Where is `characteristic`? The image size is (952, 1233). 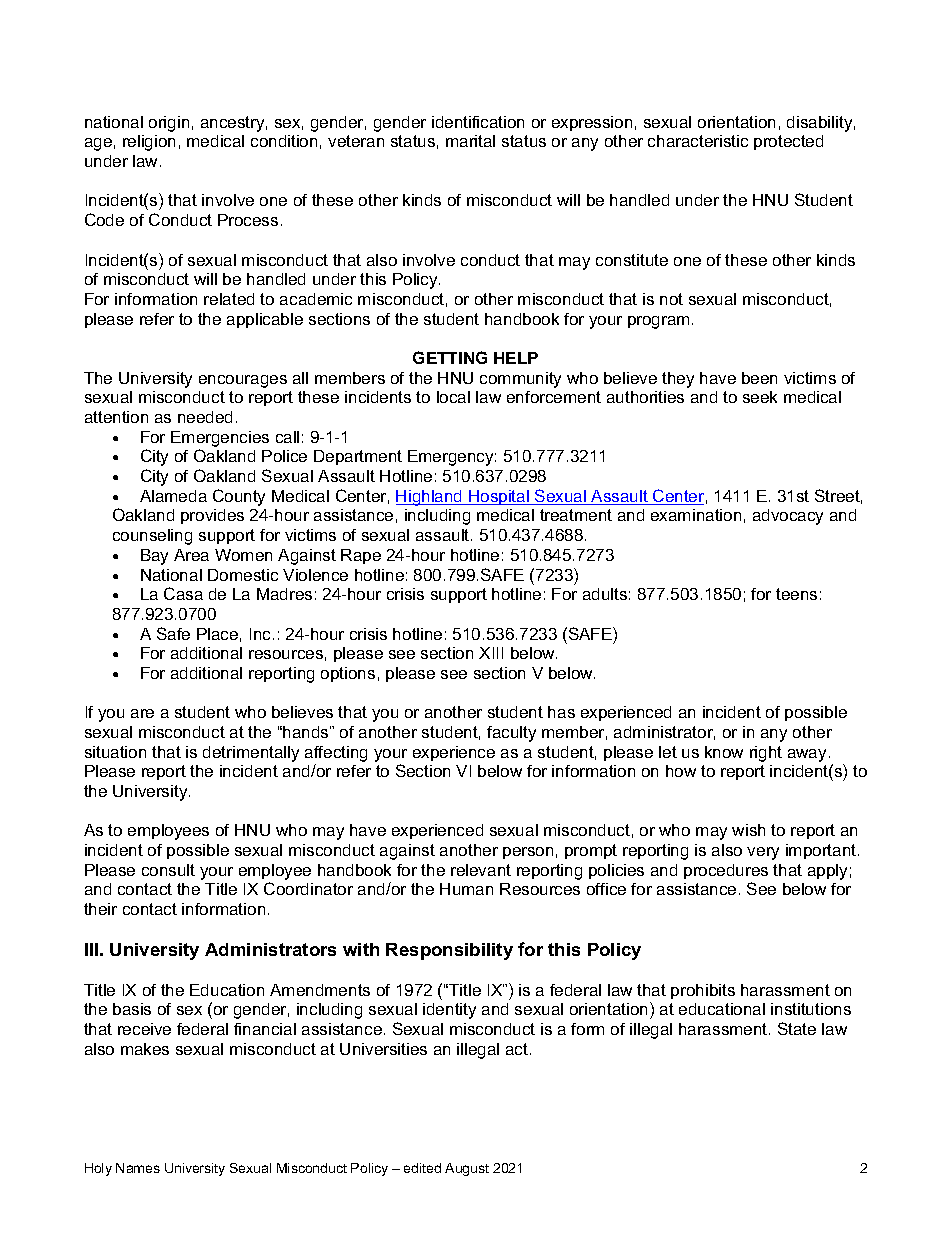
characteristic is located at coordinates (698, 141).
